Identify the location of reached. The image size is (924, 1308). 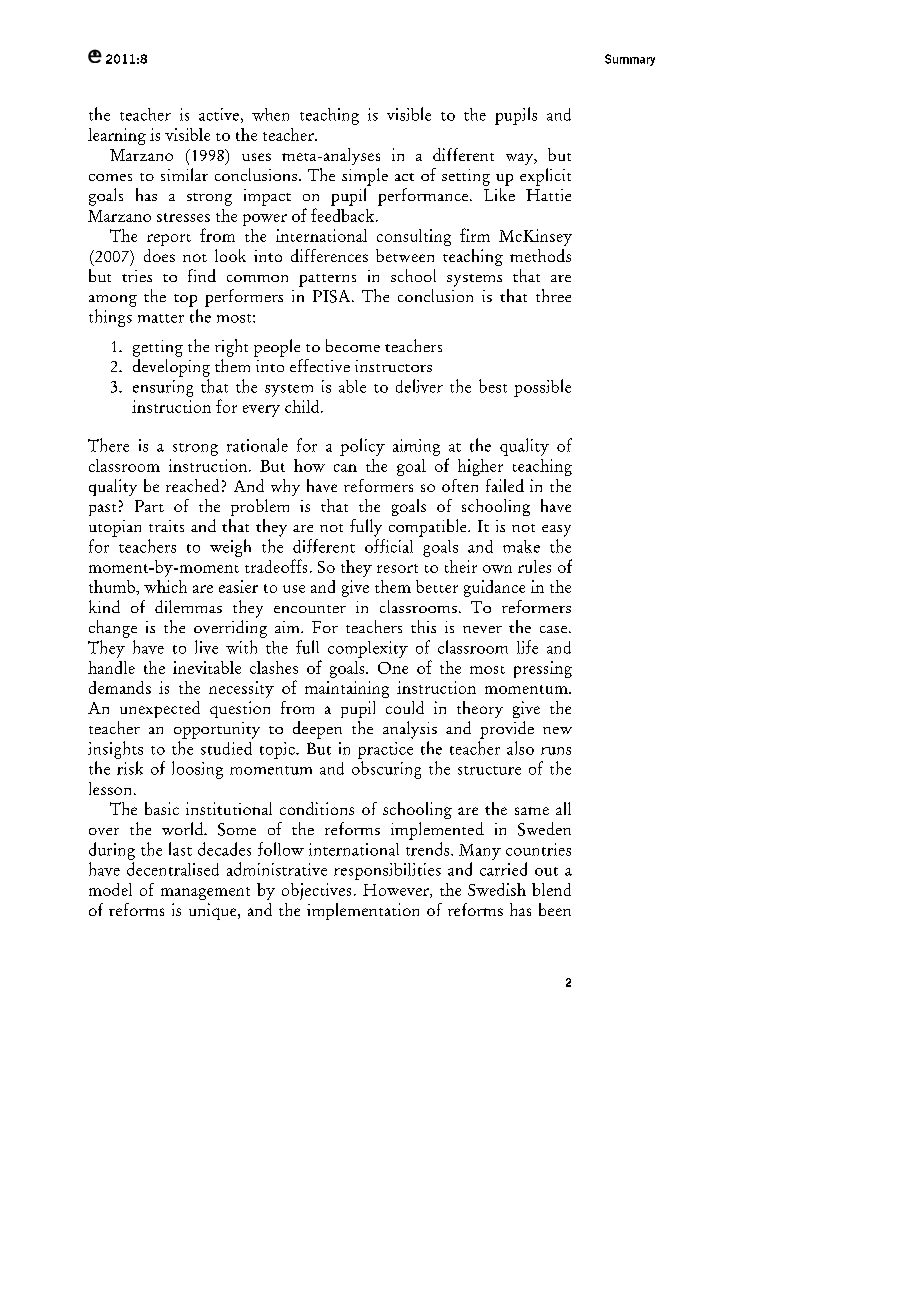
(192, 485).
